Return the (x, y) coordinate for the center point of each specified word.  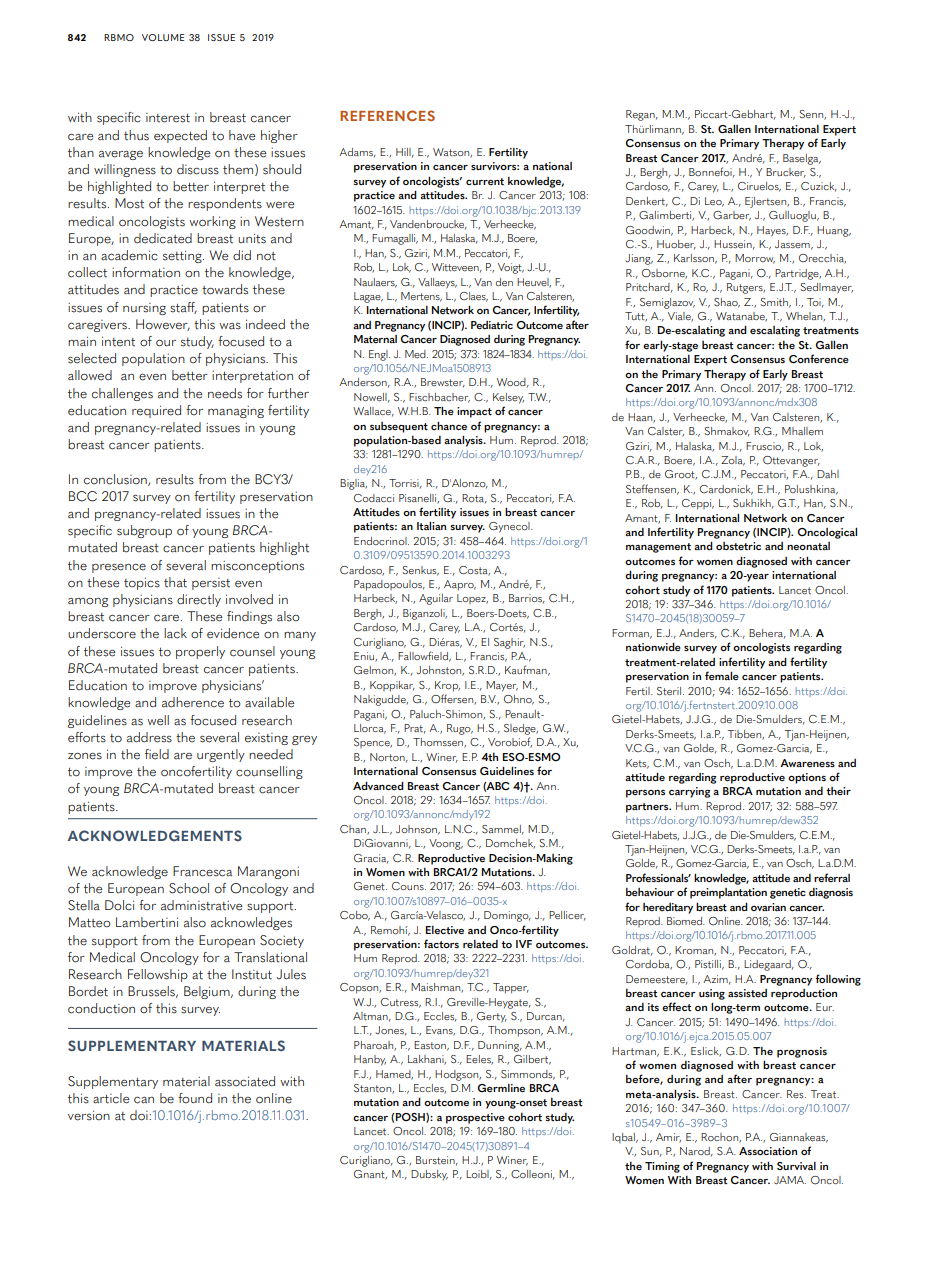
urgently (221, 755)
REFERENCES (387, 115)
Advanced (378, 785)
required (156, 411)
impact (474, 412)
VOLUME (163, 37)
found (195, 1098)
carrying (689, 792)
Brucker (786, 173)
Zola (733, 461)
